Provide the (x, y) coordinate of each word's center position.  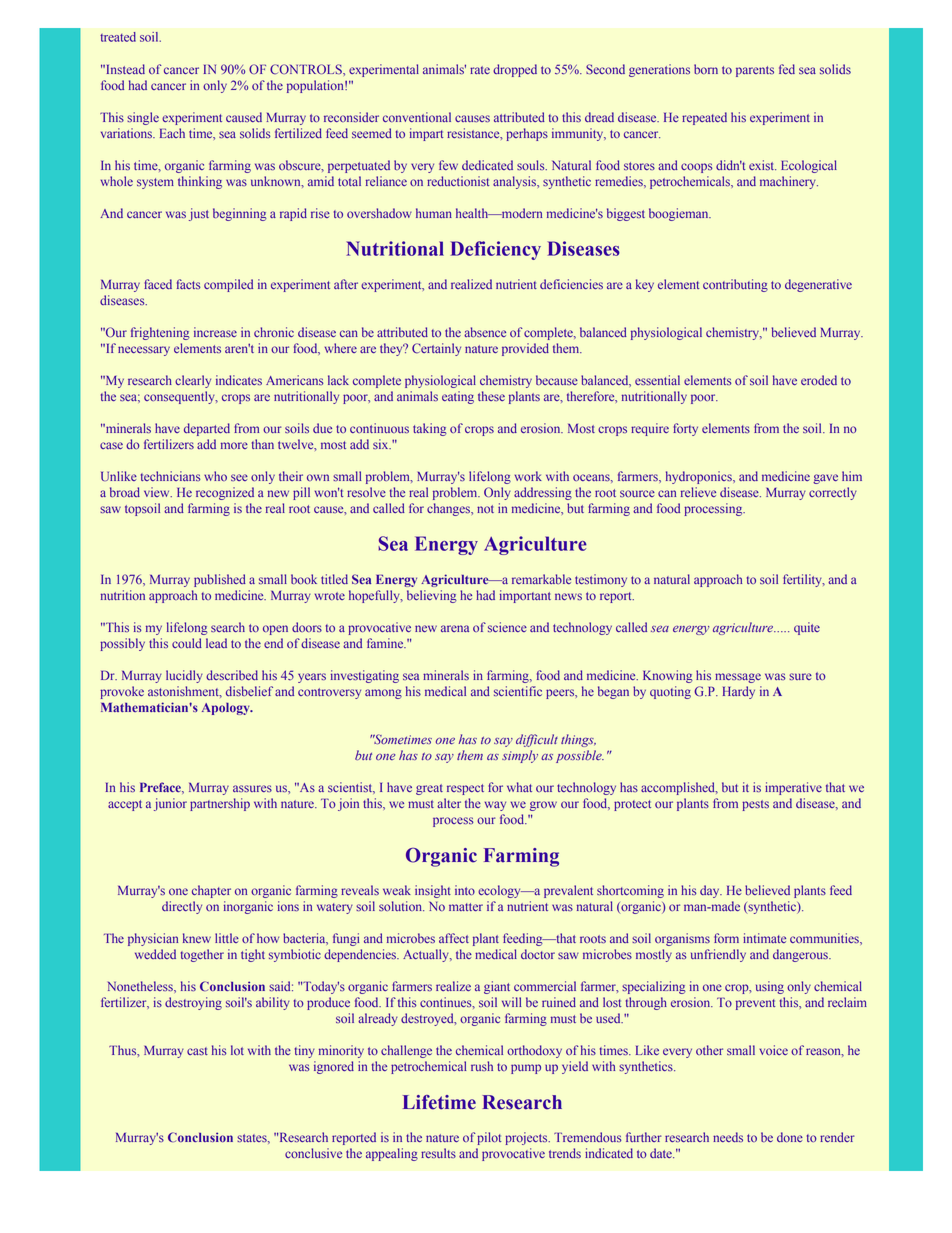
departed (207, 429)
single (143, 118)
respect (465, 789)
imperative (793, 788)
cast (197, 1051)
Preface (161, 788)
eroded (819, 380)
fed (787, 69)
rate (480, 70)
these (491, 396)
